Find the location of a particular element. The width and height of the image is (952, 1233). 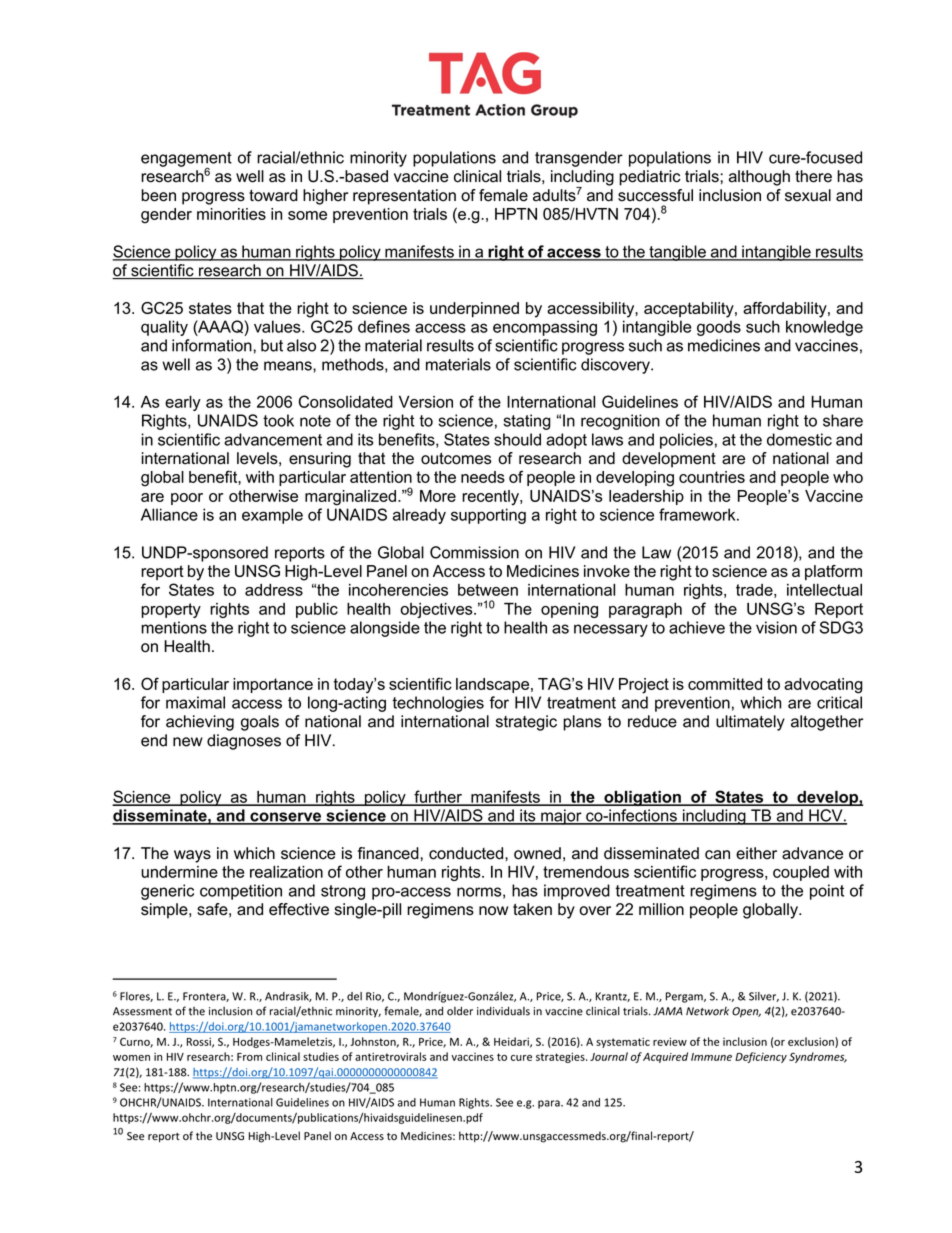

minorities is located at coordinates (231, 214).
